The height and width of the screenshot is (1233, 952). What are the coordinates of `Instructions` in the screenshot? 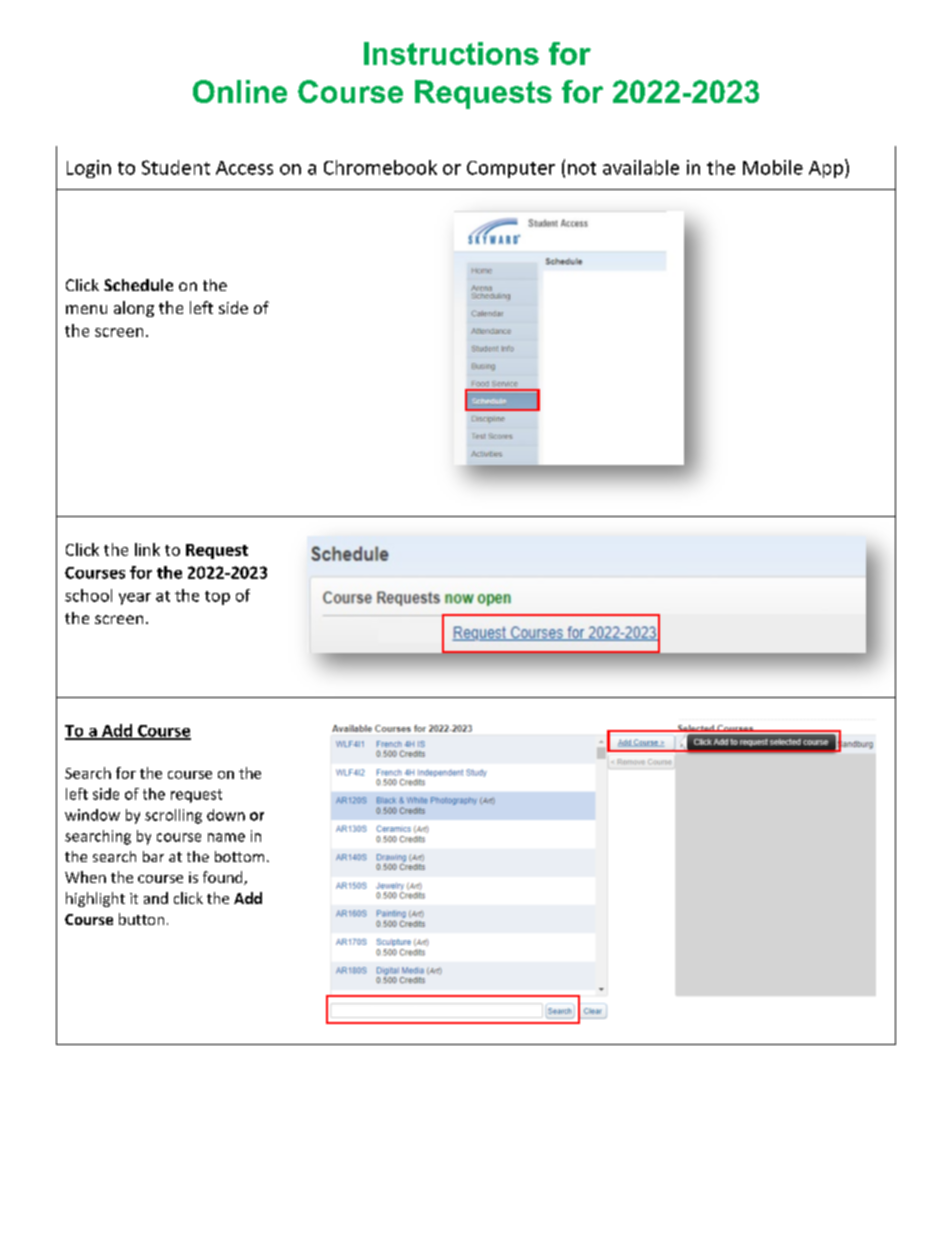 It's located at (451, 53).
